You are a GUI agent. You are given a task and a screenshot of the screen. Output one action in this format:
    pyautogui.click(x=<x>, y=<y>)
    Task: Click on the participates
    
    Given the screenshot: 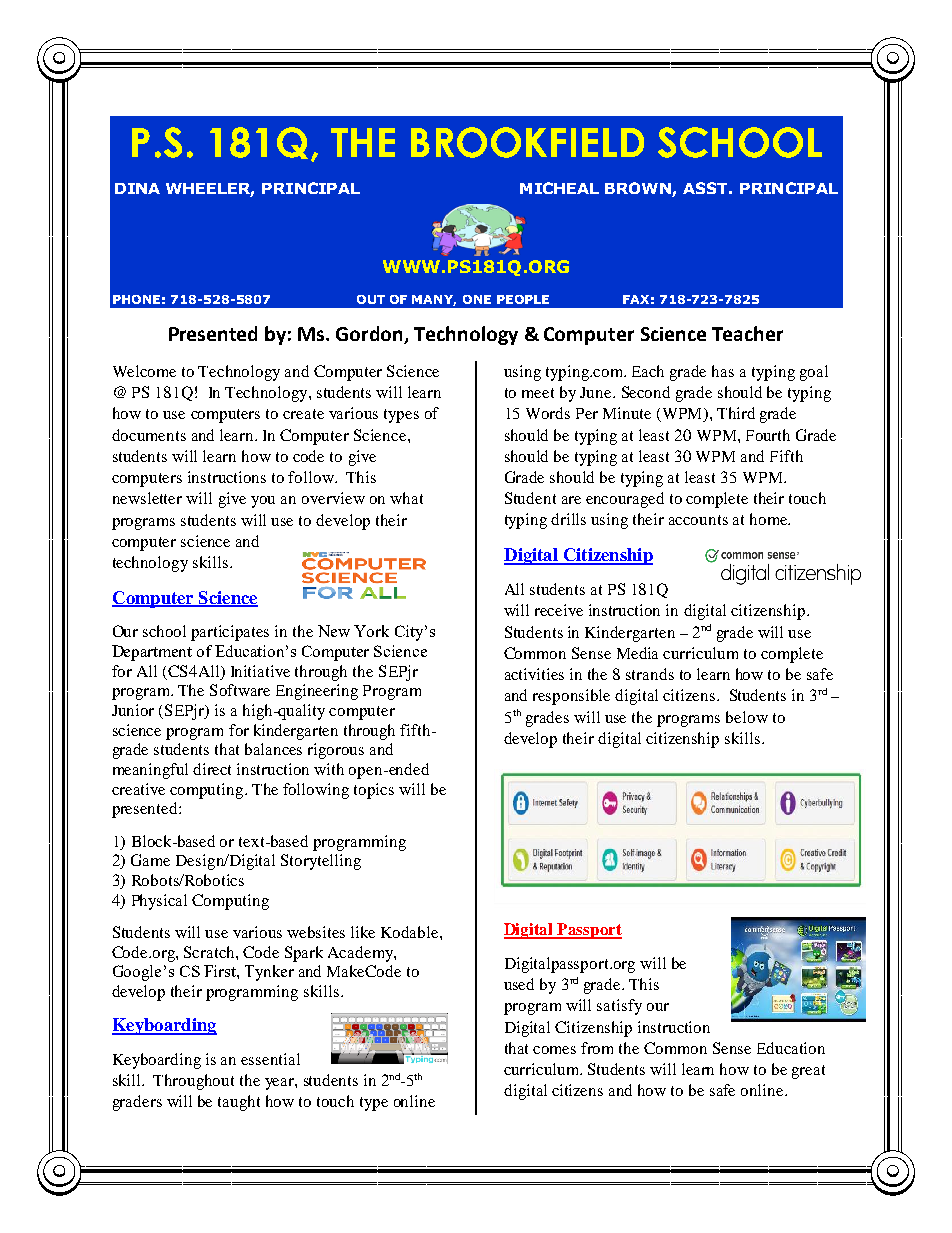 What is the action you would take?
    pyautogui.click(x=230, y=633)
